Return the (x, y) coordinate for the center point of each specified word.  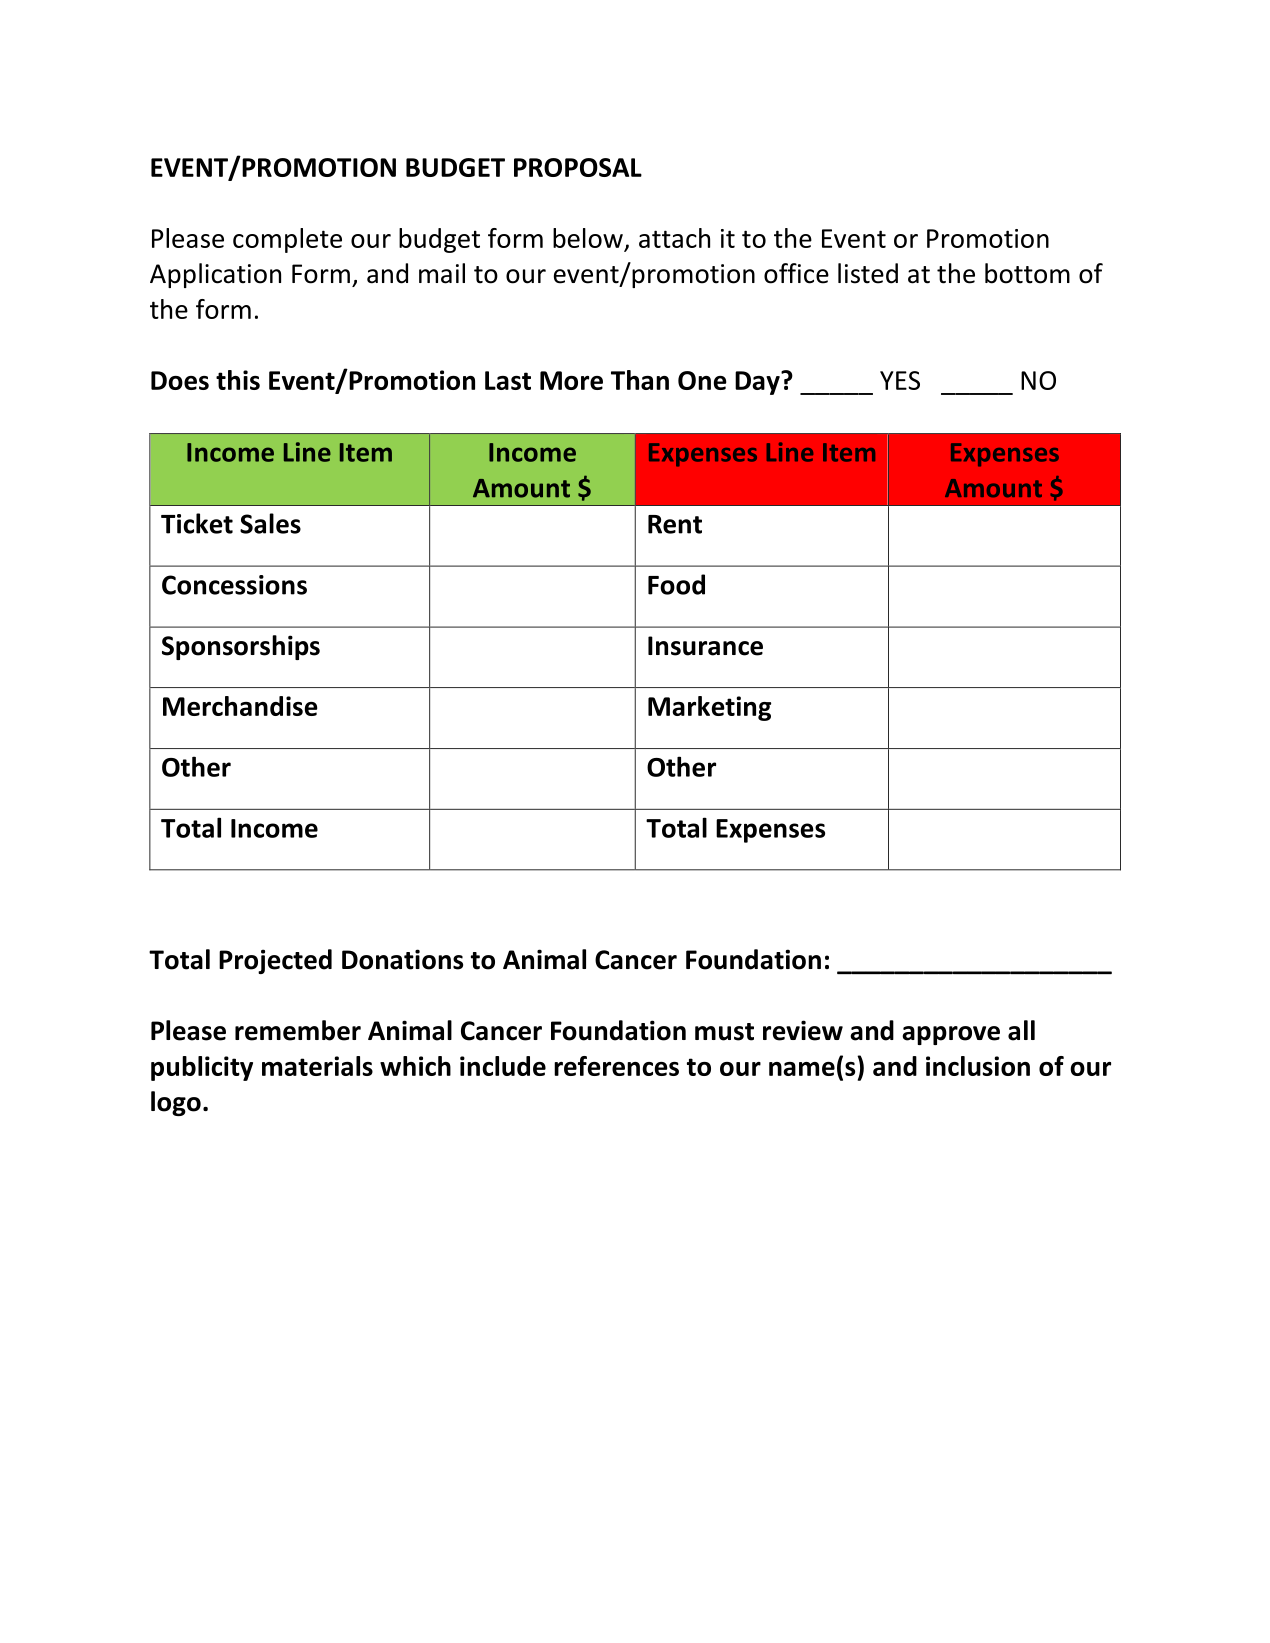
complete (287, 240)
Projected (275, 961)
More (571, 380)
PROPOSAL (578, 167)
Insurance (705, 646)
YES (900, 380)
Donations (402, 959)
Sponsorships (241, 647)
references (616, 1066)
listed (868, 273)
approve (951, 1035)
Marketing (709, 708)
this (238, 380)
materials (317, 1066)
